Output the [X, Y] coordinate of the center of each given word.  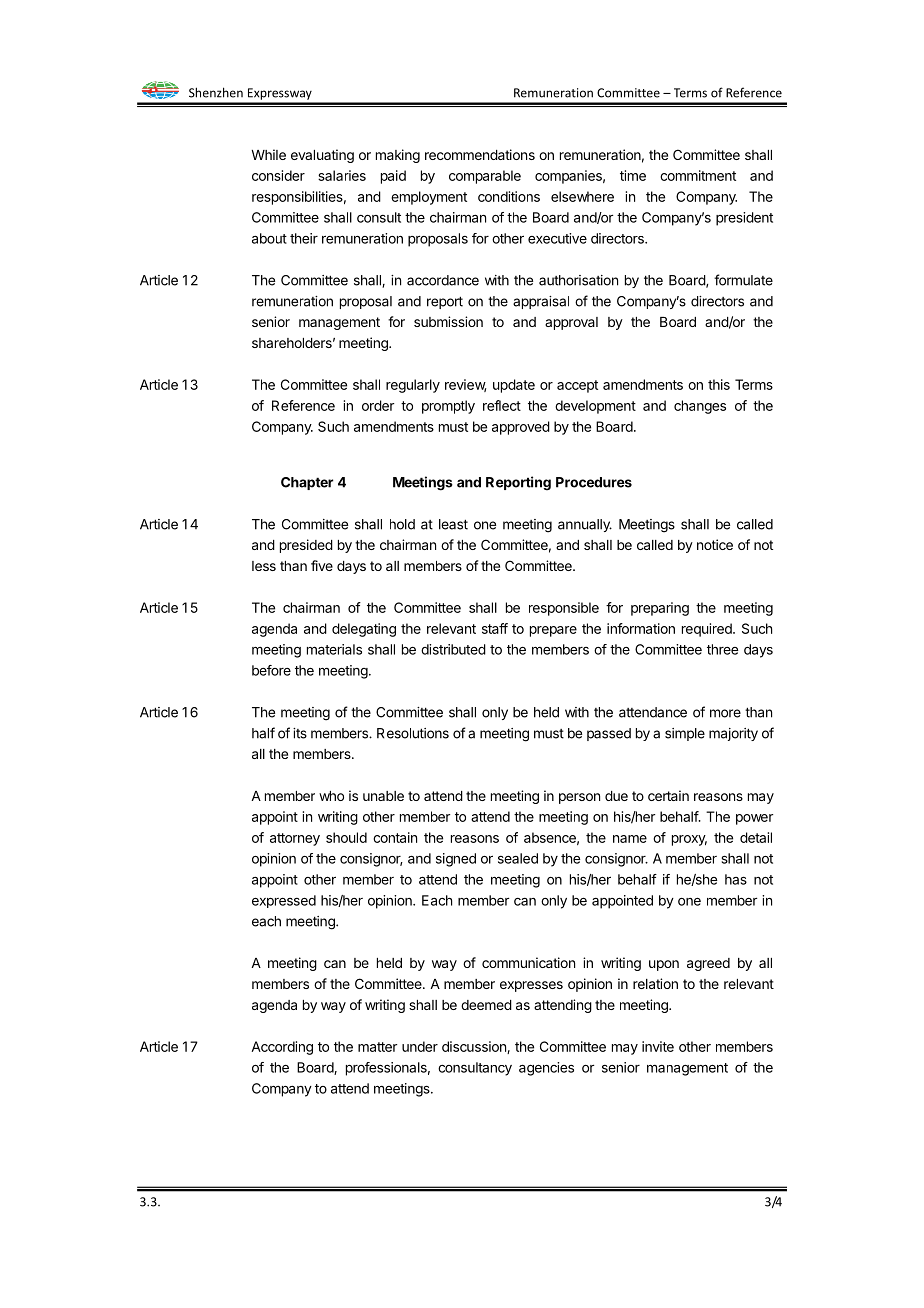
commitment [698, 175]
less [264, 566]
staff [495, 628]
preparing [660, 609]
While [268, 154]
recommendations [480, 154]
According [282, 1048]
